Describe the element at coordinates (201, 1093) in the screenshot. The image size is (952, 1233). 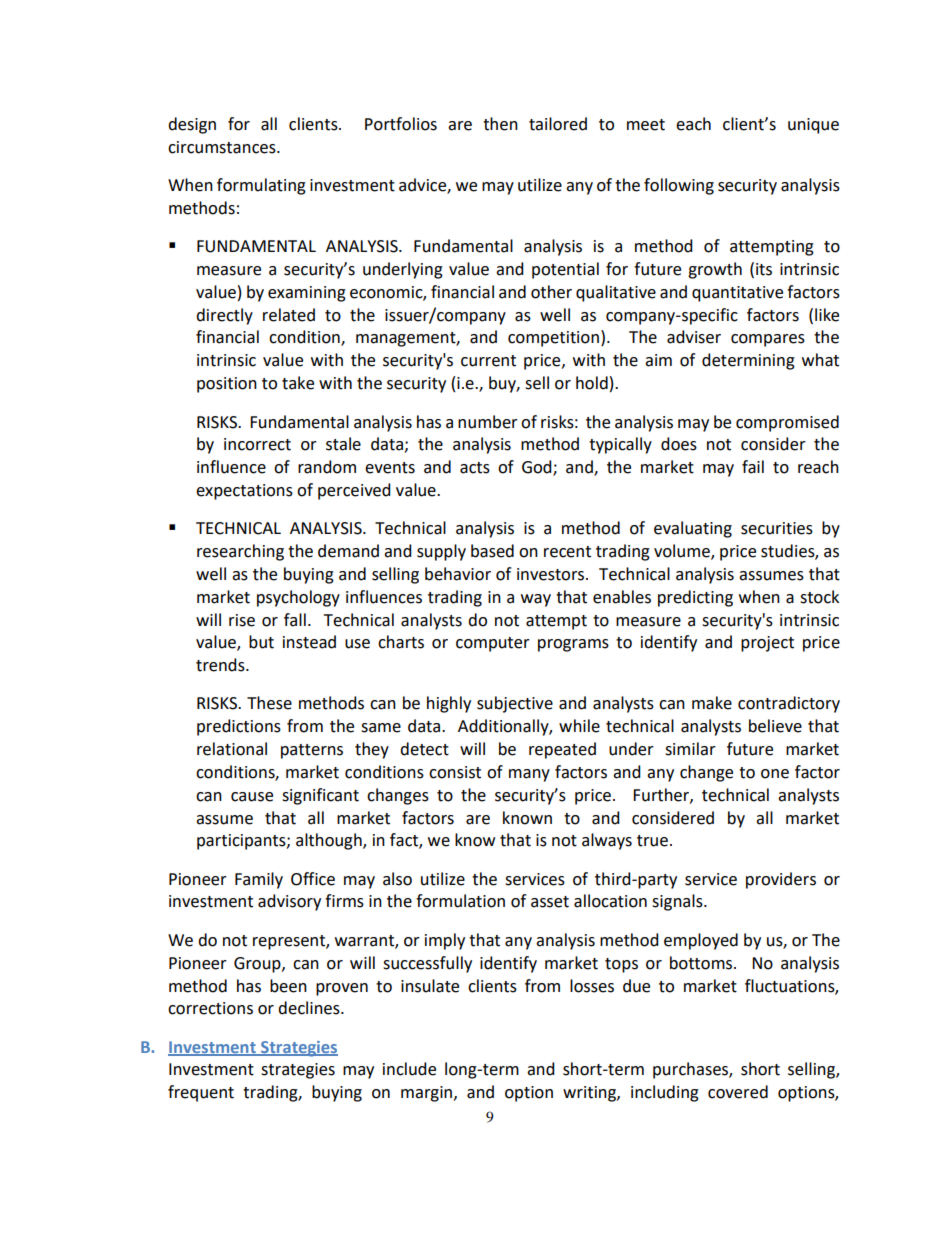
I see `frequent` at that location.
